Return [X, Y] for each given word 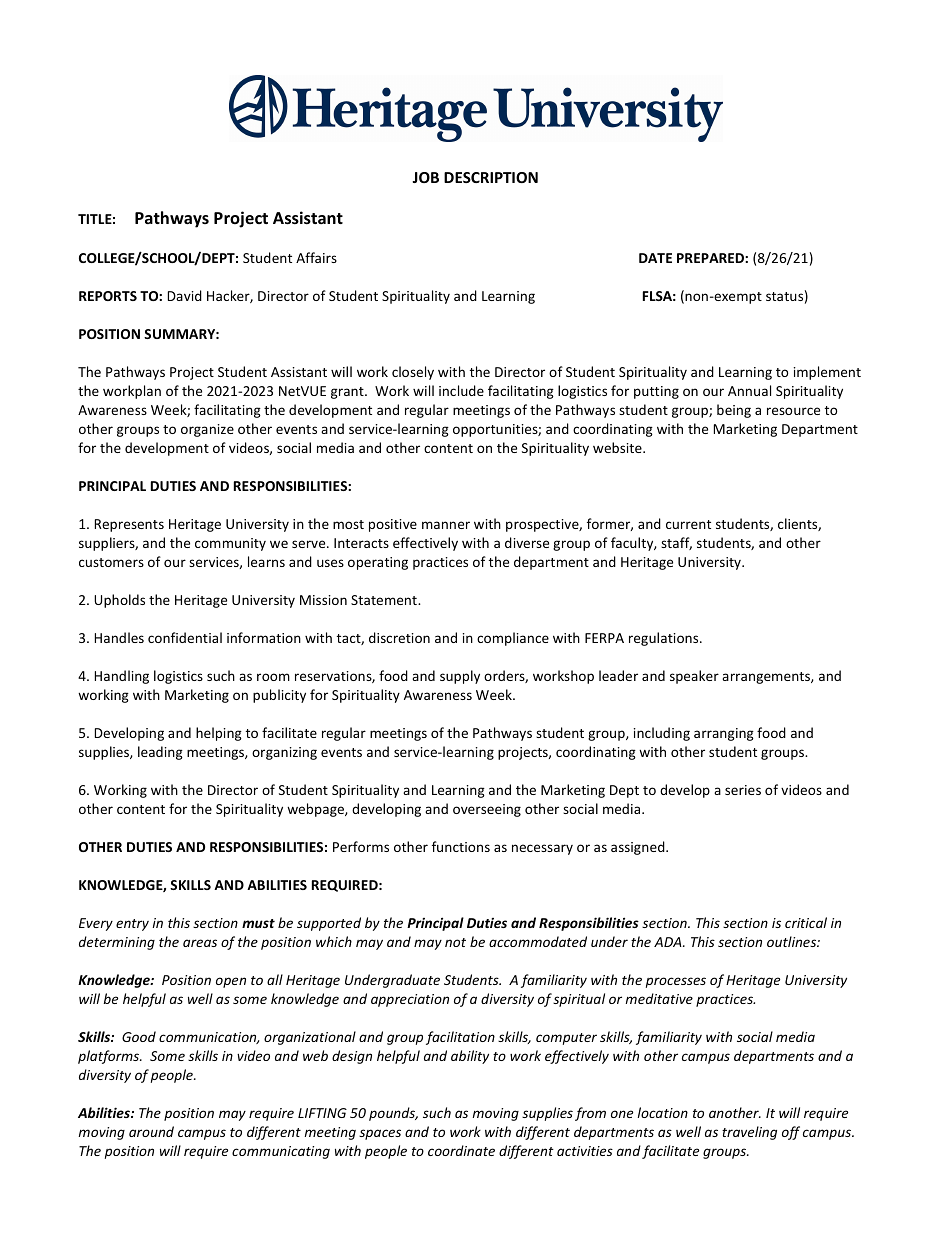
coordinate [461, 1150]
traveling [749, 1133]
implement [827, 373]
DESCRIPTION [491, 177]
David [185, 295]
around [151, 1131]
